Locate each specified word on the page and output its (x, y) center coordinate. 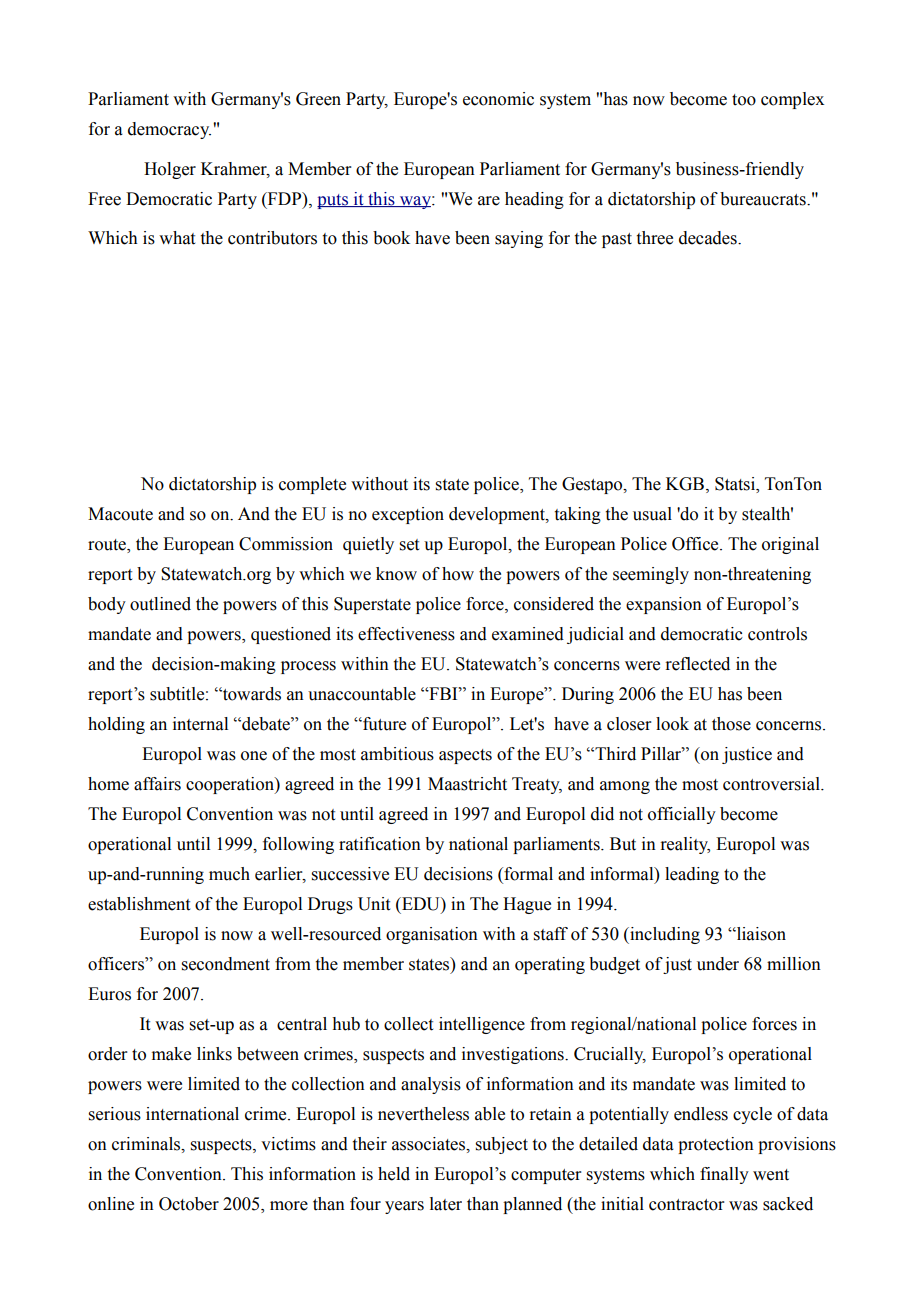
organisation (432, 935)
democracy (169, 130)
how (458, 574)
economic (498, 99)
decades (709, 238)
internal (200, 724)
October (189, 1204)
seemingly (651, 575)
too (744, 100)
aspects (465, 756)
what (177, 238)
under (718, 964)
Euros (109, 994)
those (731, 724)
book (391, 238)
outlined (160, 604)
